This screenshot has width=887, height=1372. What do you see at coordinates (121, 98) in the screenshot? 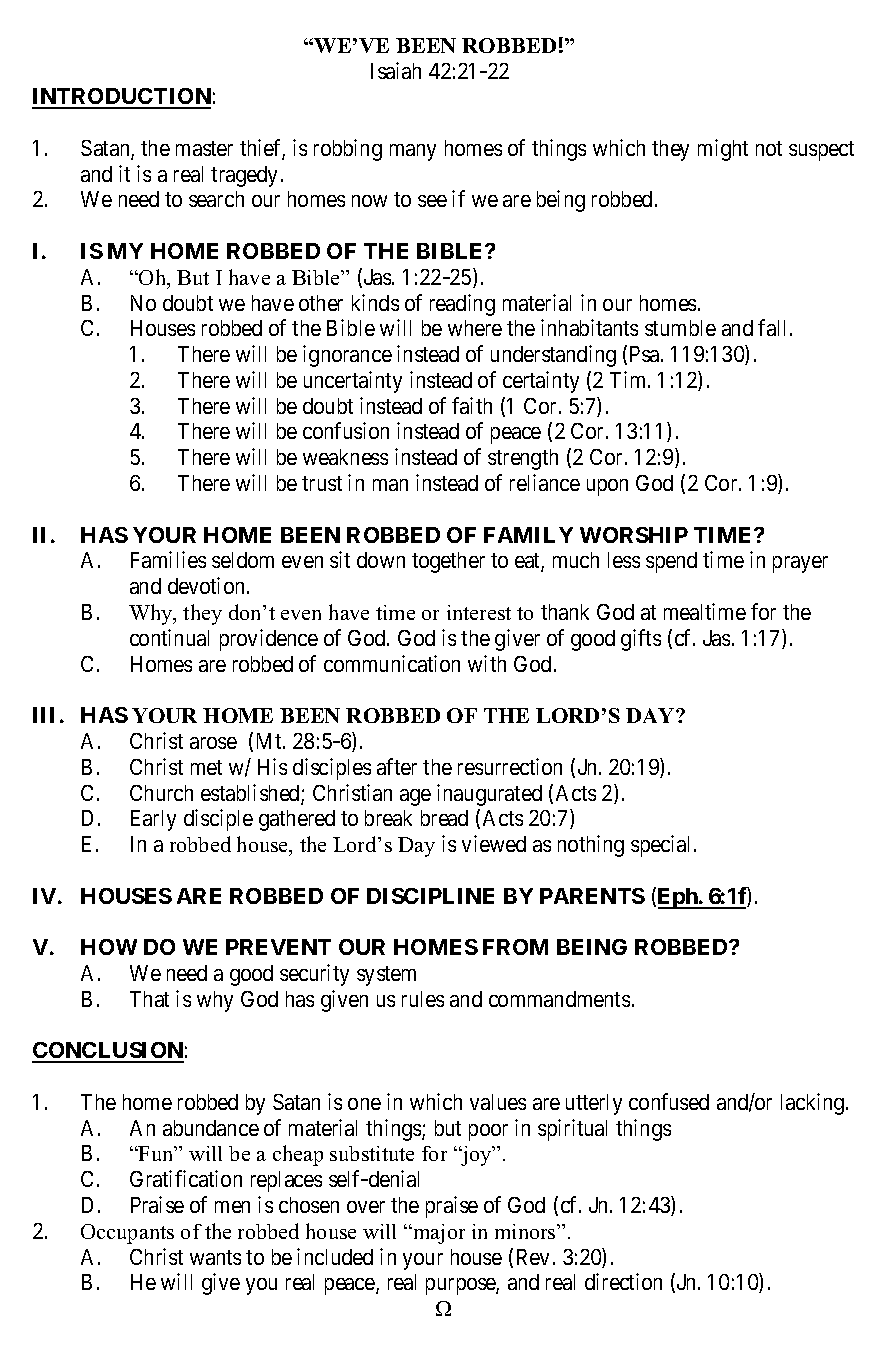
I see `INTRODUCTION` at bounding box center [121, 98].
